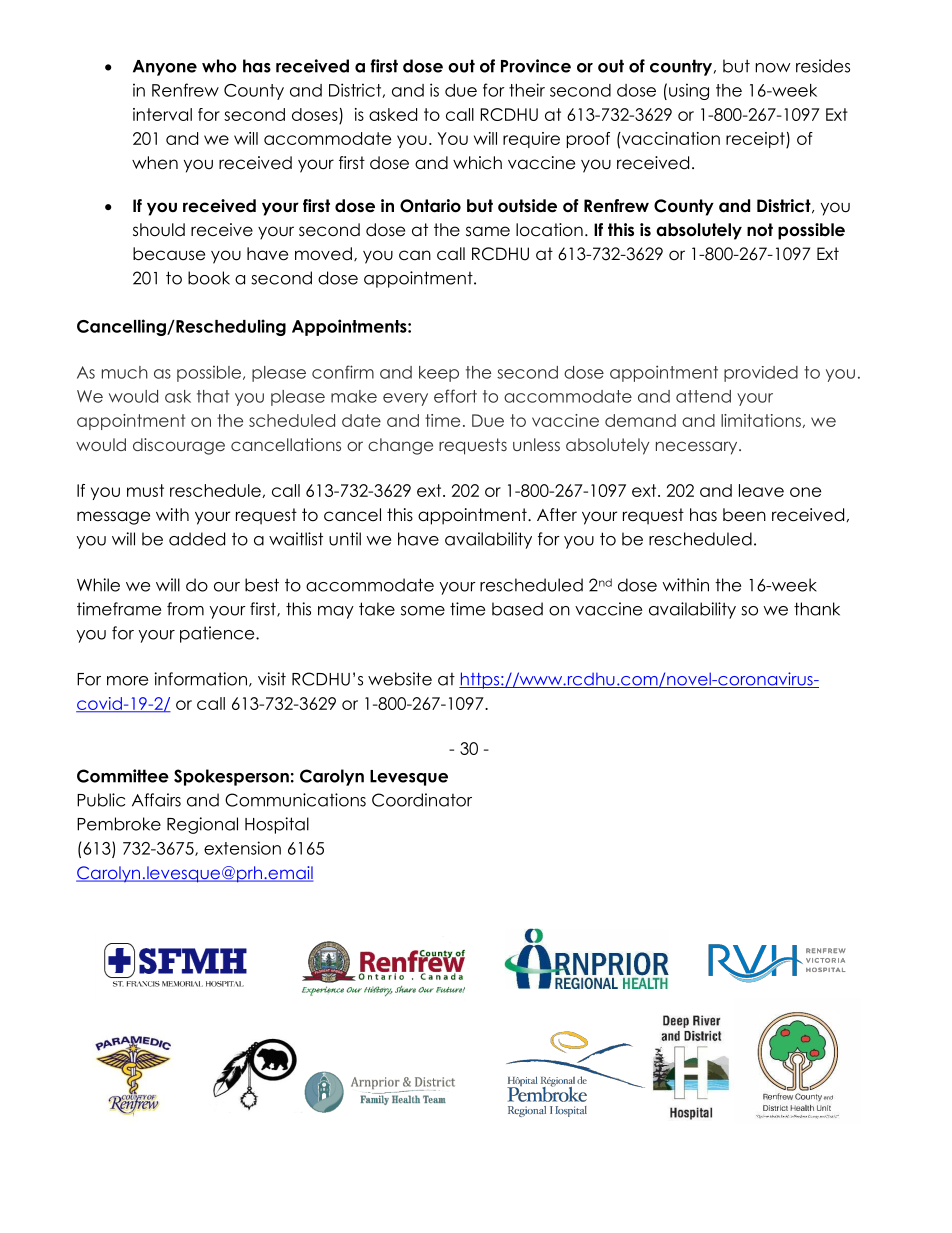 This screenshot has height=1233, width=952. I want to click on Regional, so click(202, 825).
